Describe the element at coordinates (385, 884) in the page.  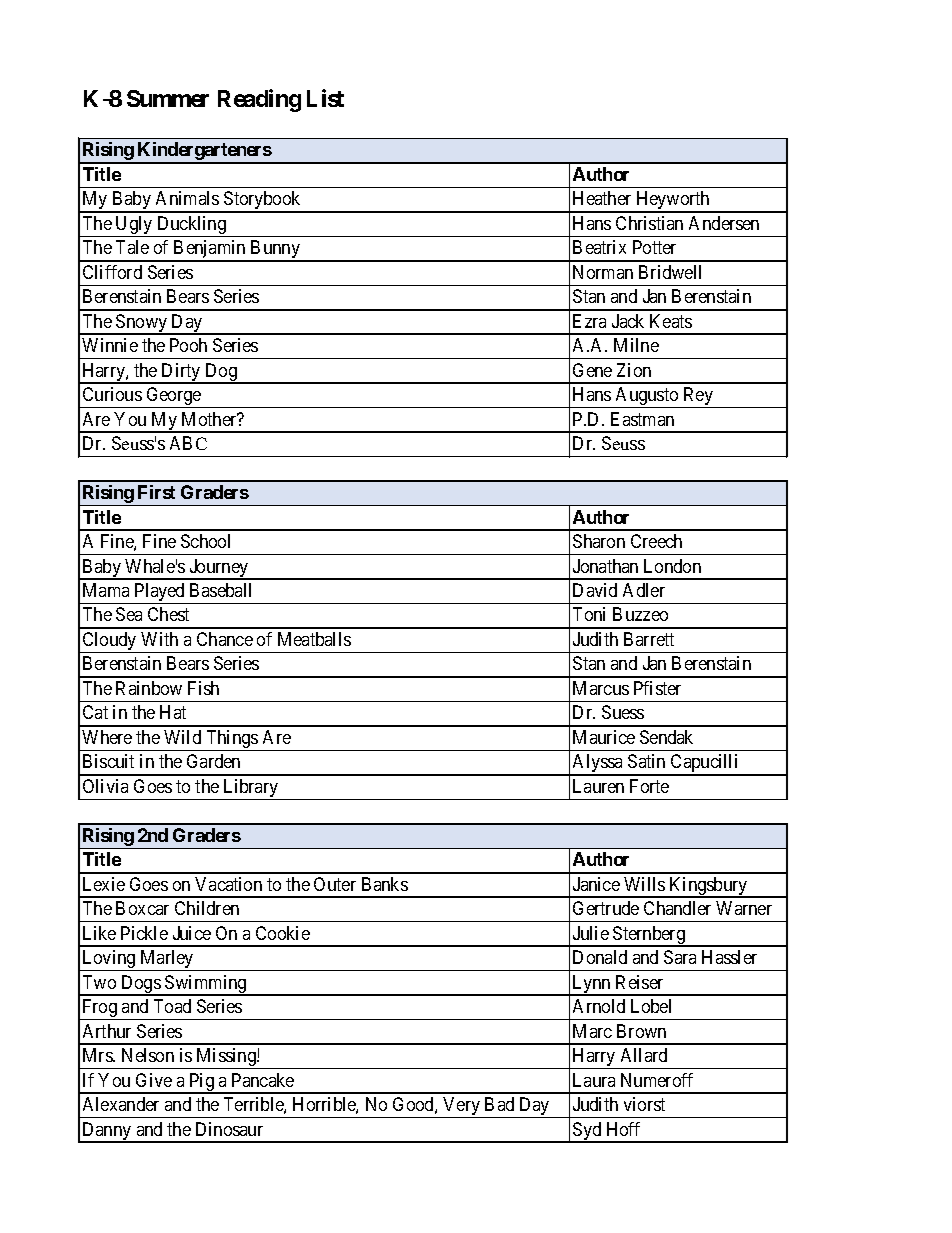
I see `Banks` at that location.
